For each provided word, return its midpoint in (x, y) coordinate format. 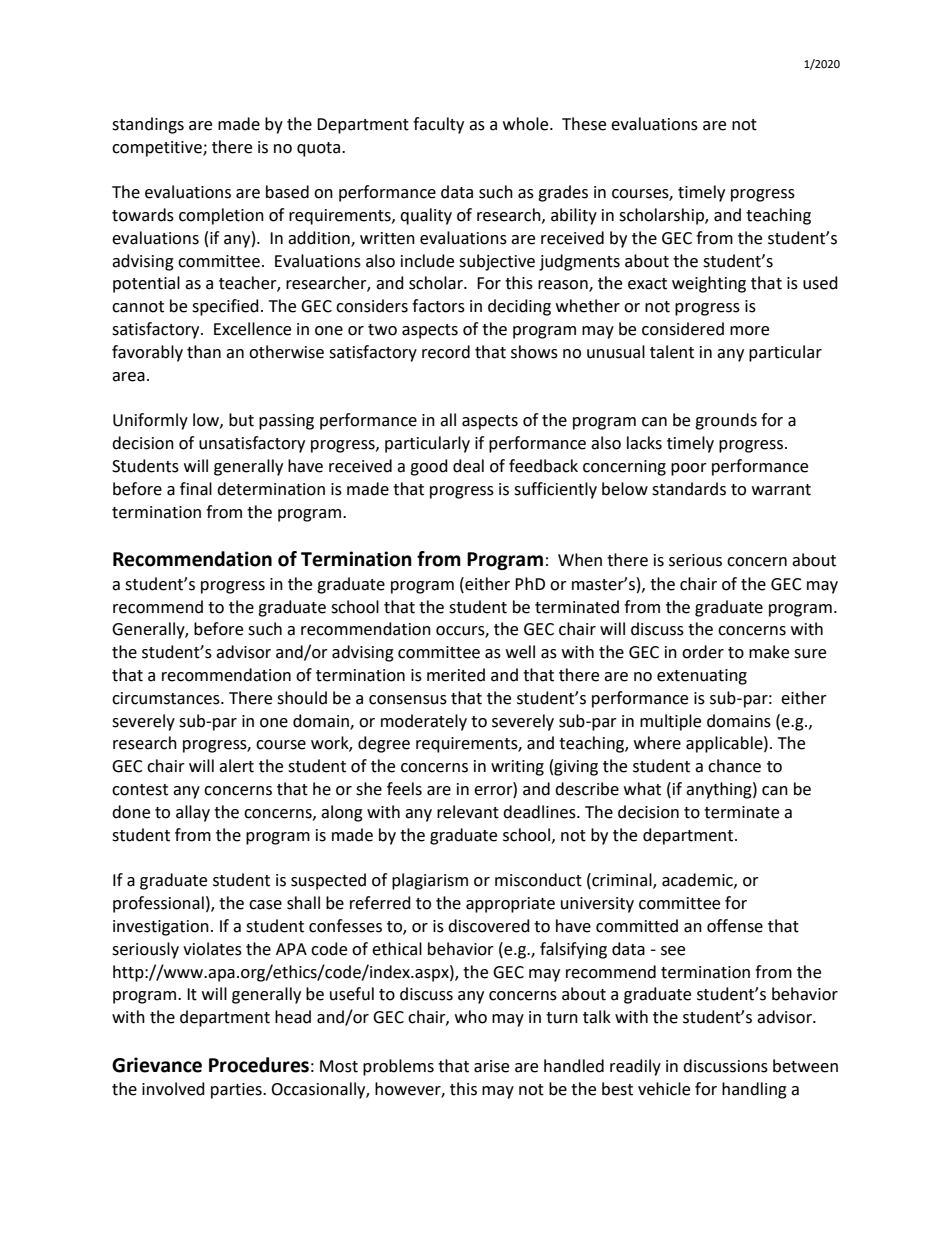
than (204, 352)
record (446, 352)
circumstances (167, 698)
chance (734, 766)
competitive (158, 149)
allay (193, 813)
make (769, 652)
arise (491, 1066)
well (520, 652)
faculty (438, 125)
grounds (726, 421)
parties (237, 1091)
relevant (468, 812)
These (584, 124)
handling (754, 1090)
